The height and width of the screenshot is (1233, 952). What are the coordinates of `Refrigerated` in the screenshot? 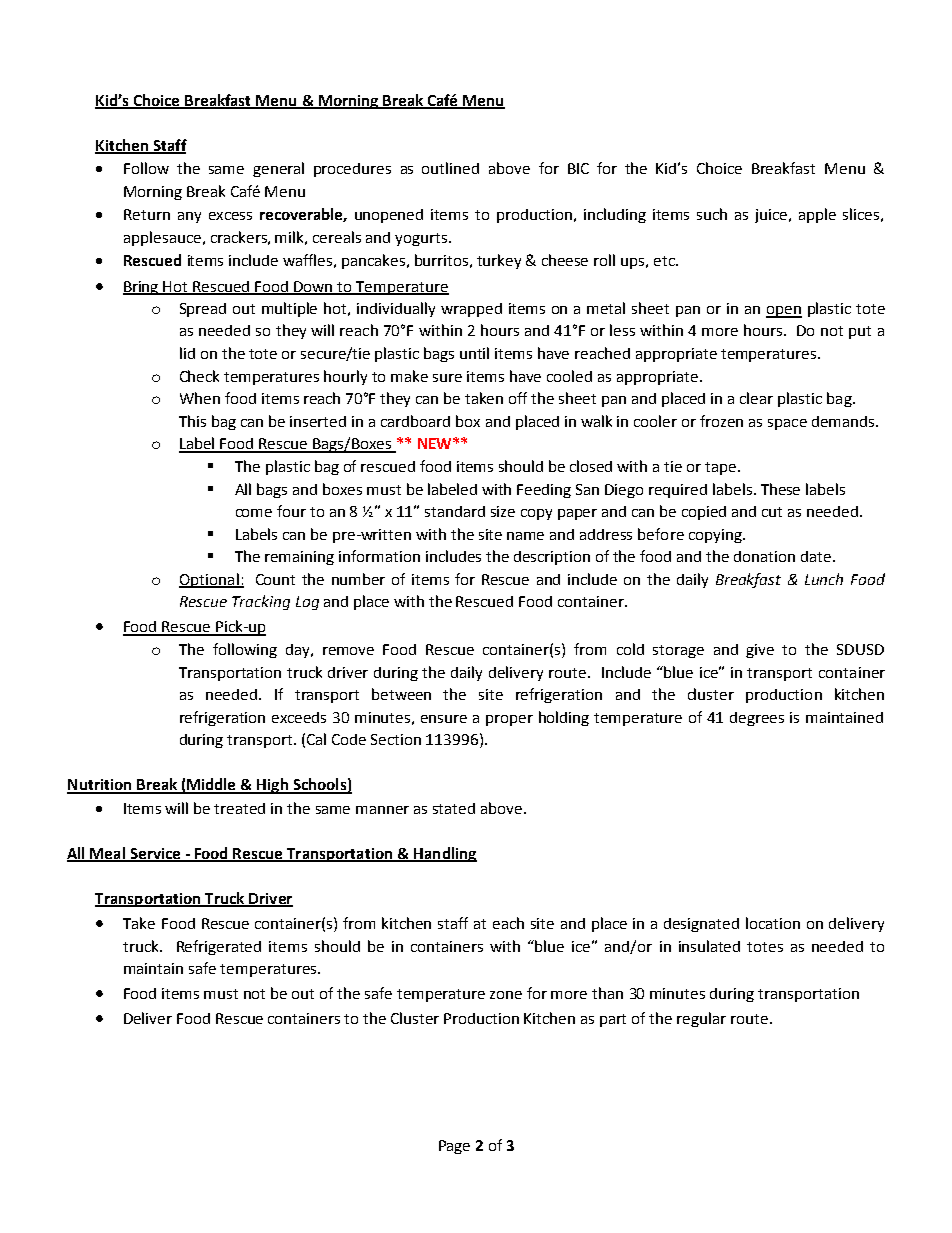 It's located at (219, 947).
